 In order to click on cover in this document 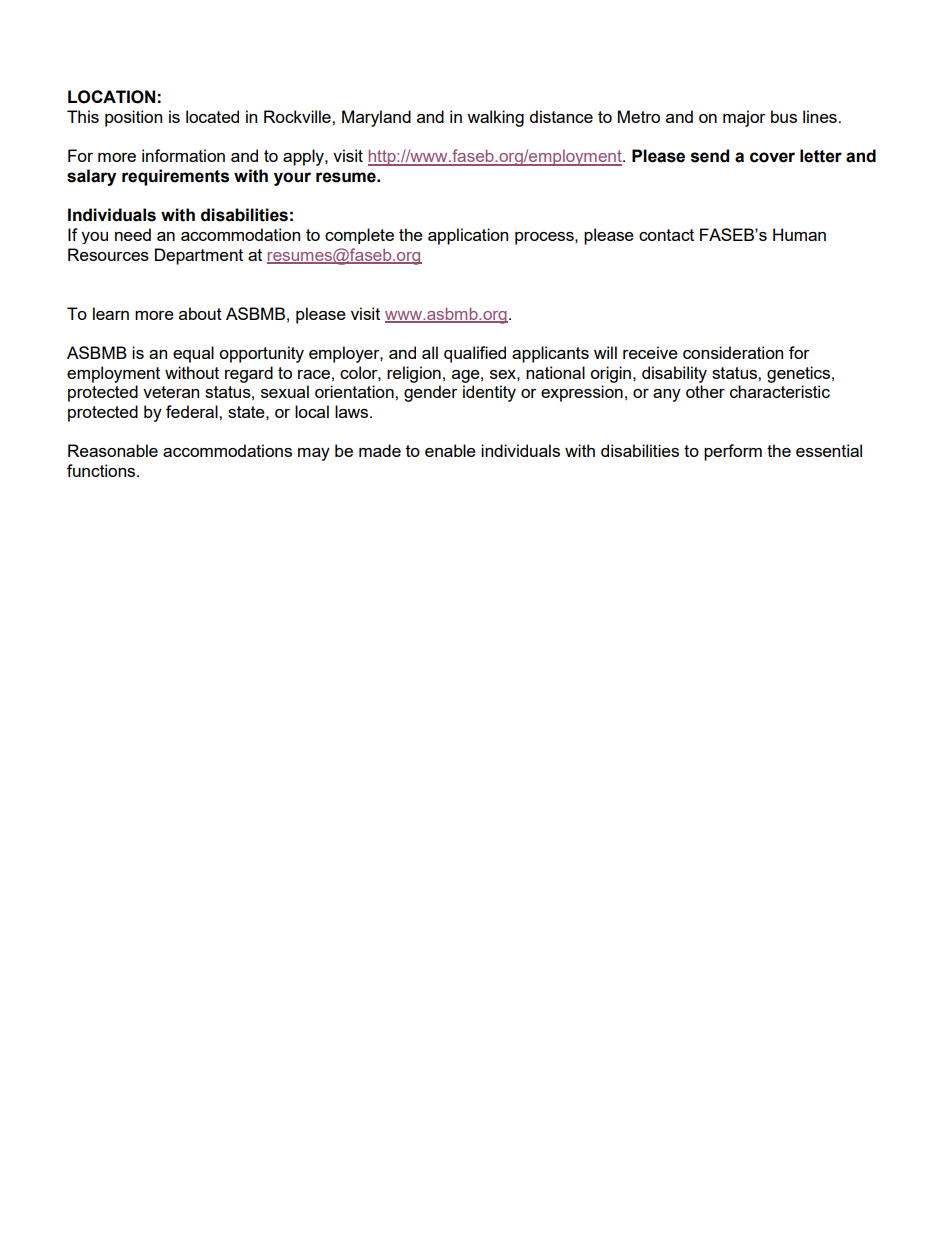, I will do `click(772, 157)`.
